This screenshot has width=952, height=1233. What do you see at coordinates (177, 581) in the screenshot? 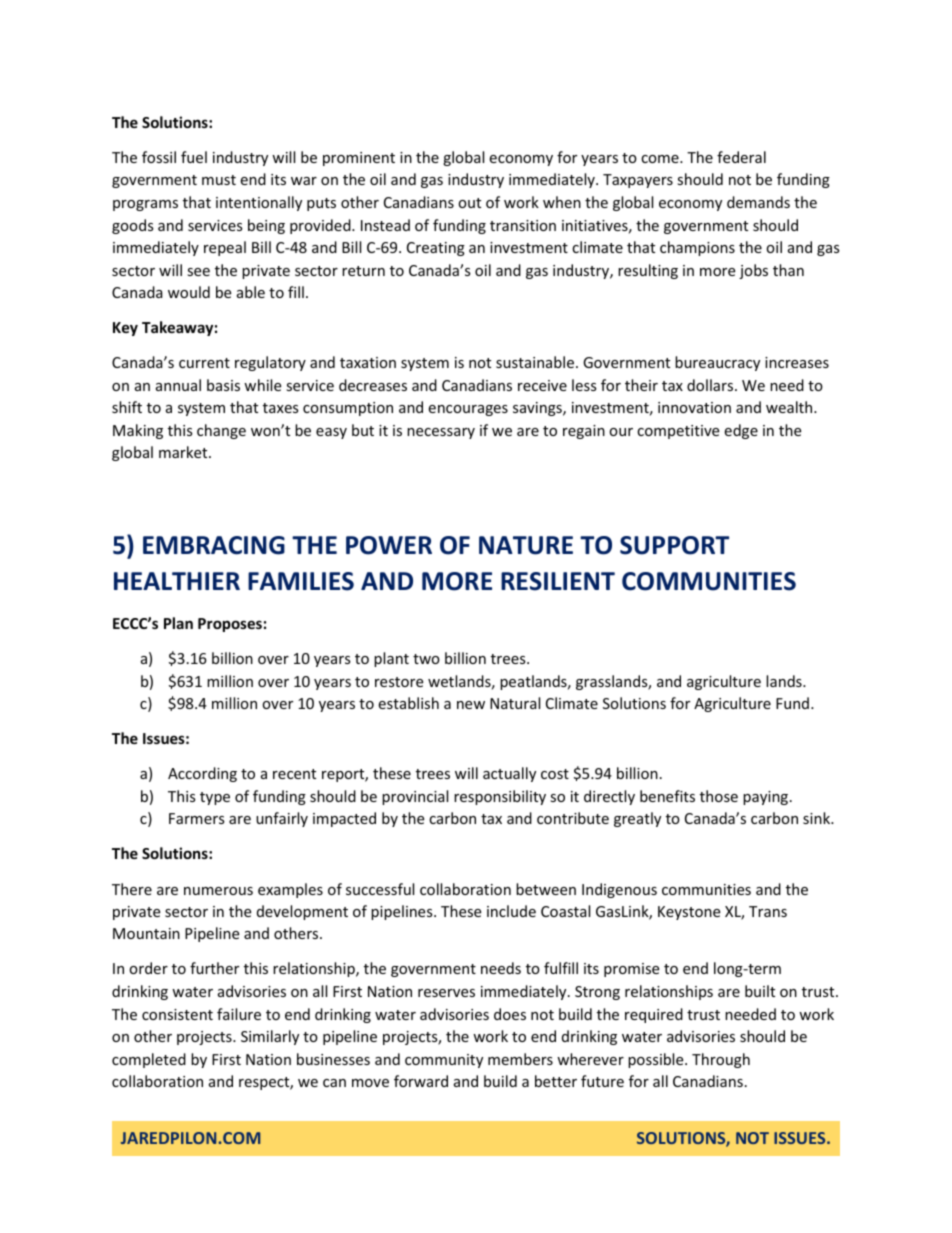
I see `HEALTHIER` at bounding box center [177, 581].
